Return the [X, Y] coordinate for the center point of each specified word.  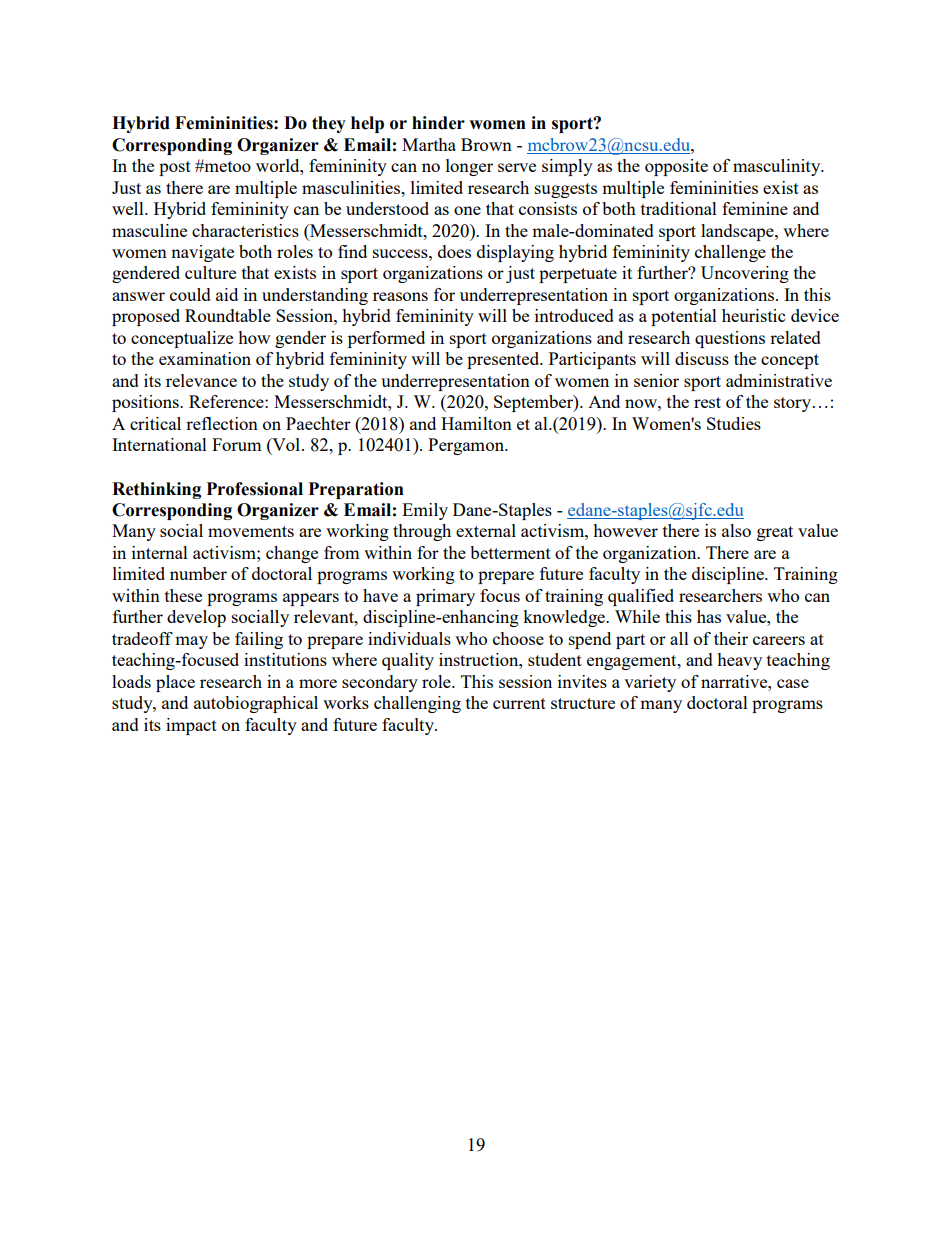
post [175, 168]
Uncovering [745, 274]
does [454, 251]
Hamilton [476, 423]
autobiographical [256, 704]
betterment [510, 552]
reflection [222, 423]
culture [210, 272]
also [736, 530]
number [198, 573]
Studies [734, 423]
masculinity [778, 167]
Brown [486, 144]
